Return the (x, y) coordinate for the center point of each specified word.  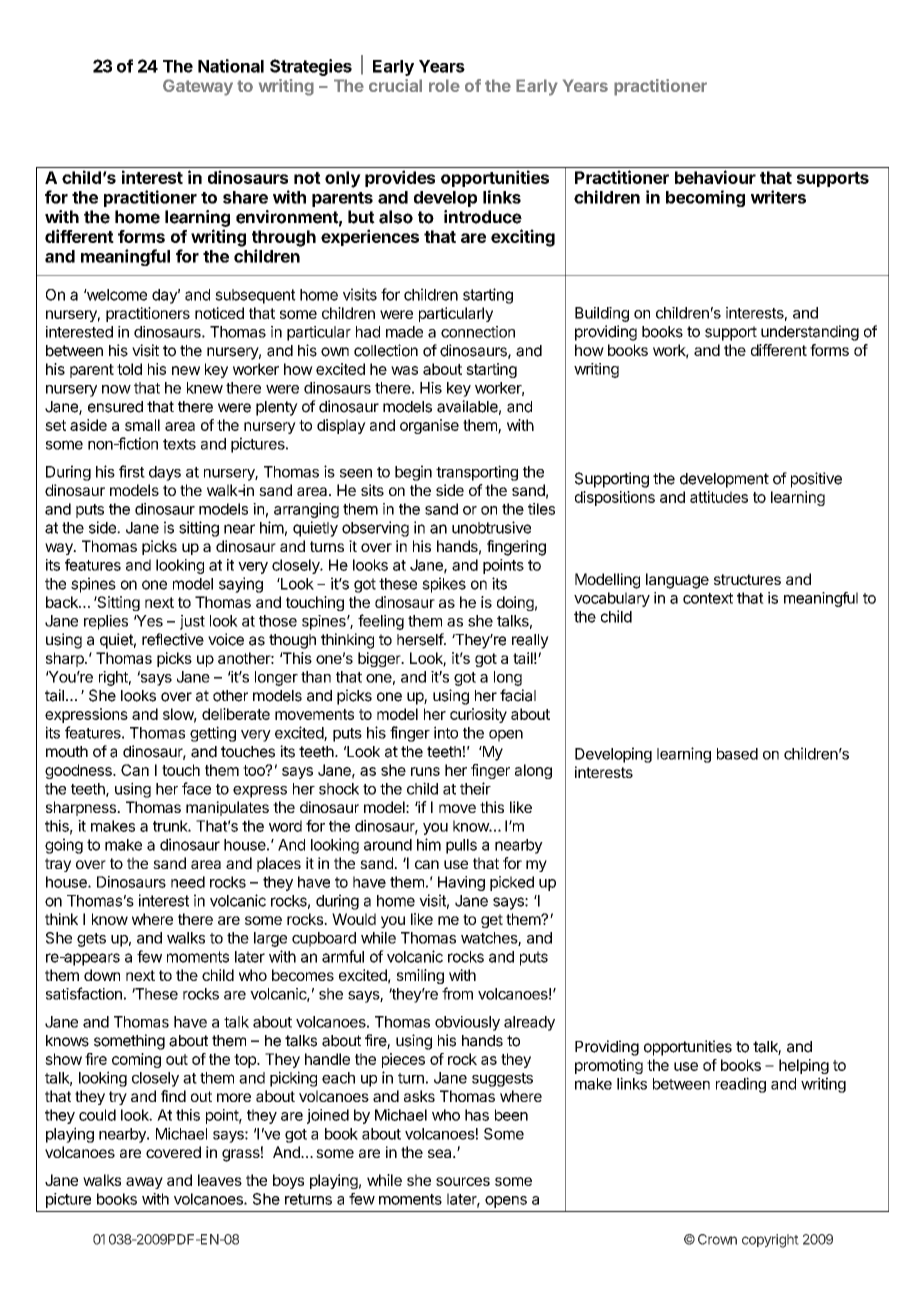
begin (413, 473)
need (188, 882)
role (444, 85)
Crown (717, 1239)
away (144, 1183)
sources (463, 1181)
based (737, 754)
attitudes (719, 497)
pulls (461, 846)
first (132, 471)
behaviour (715, 177)
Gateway (198, 87)
